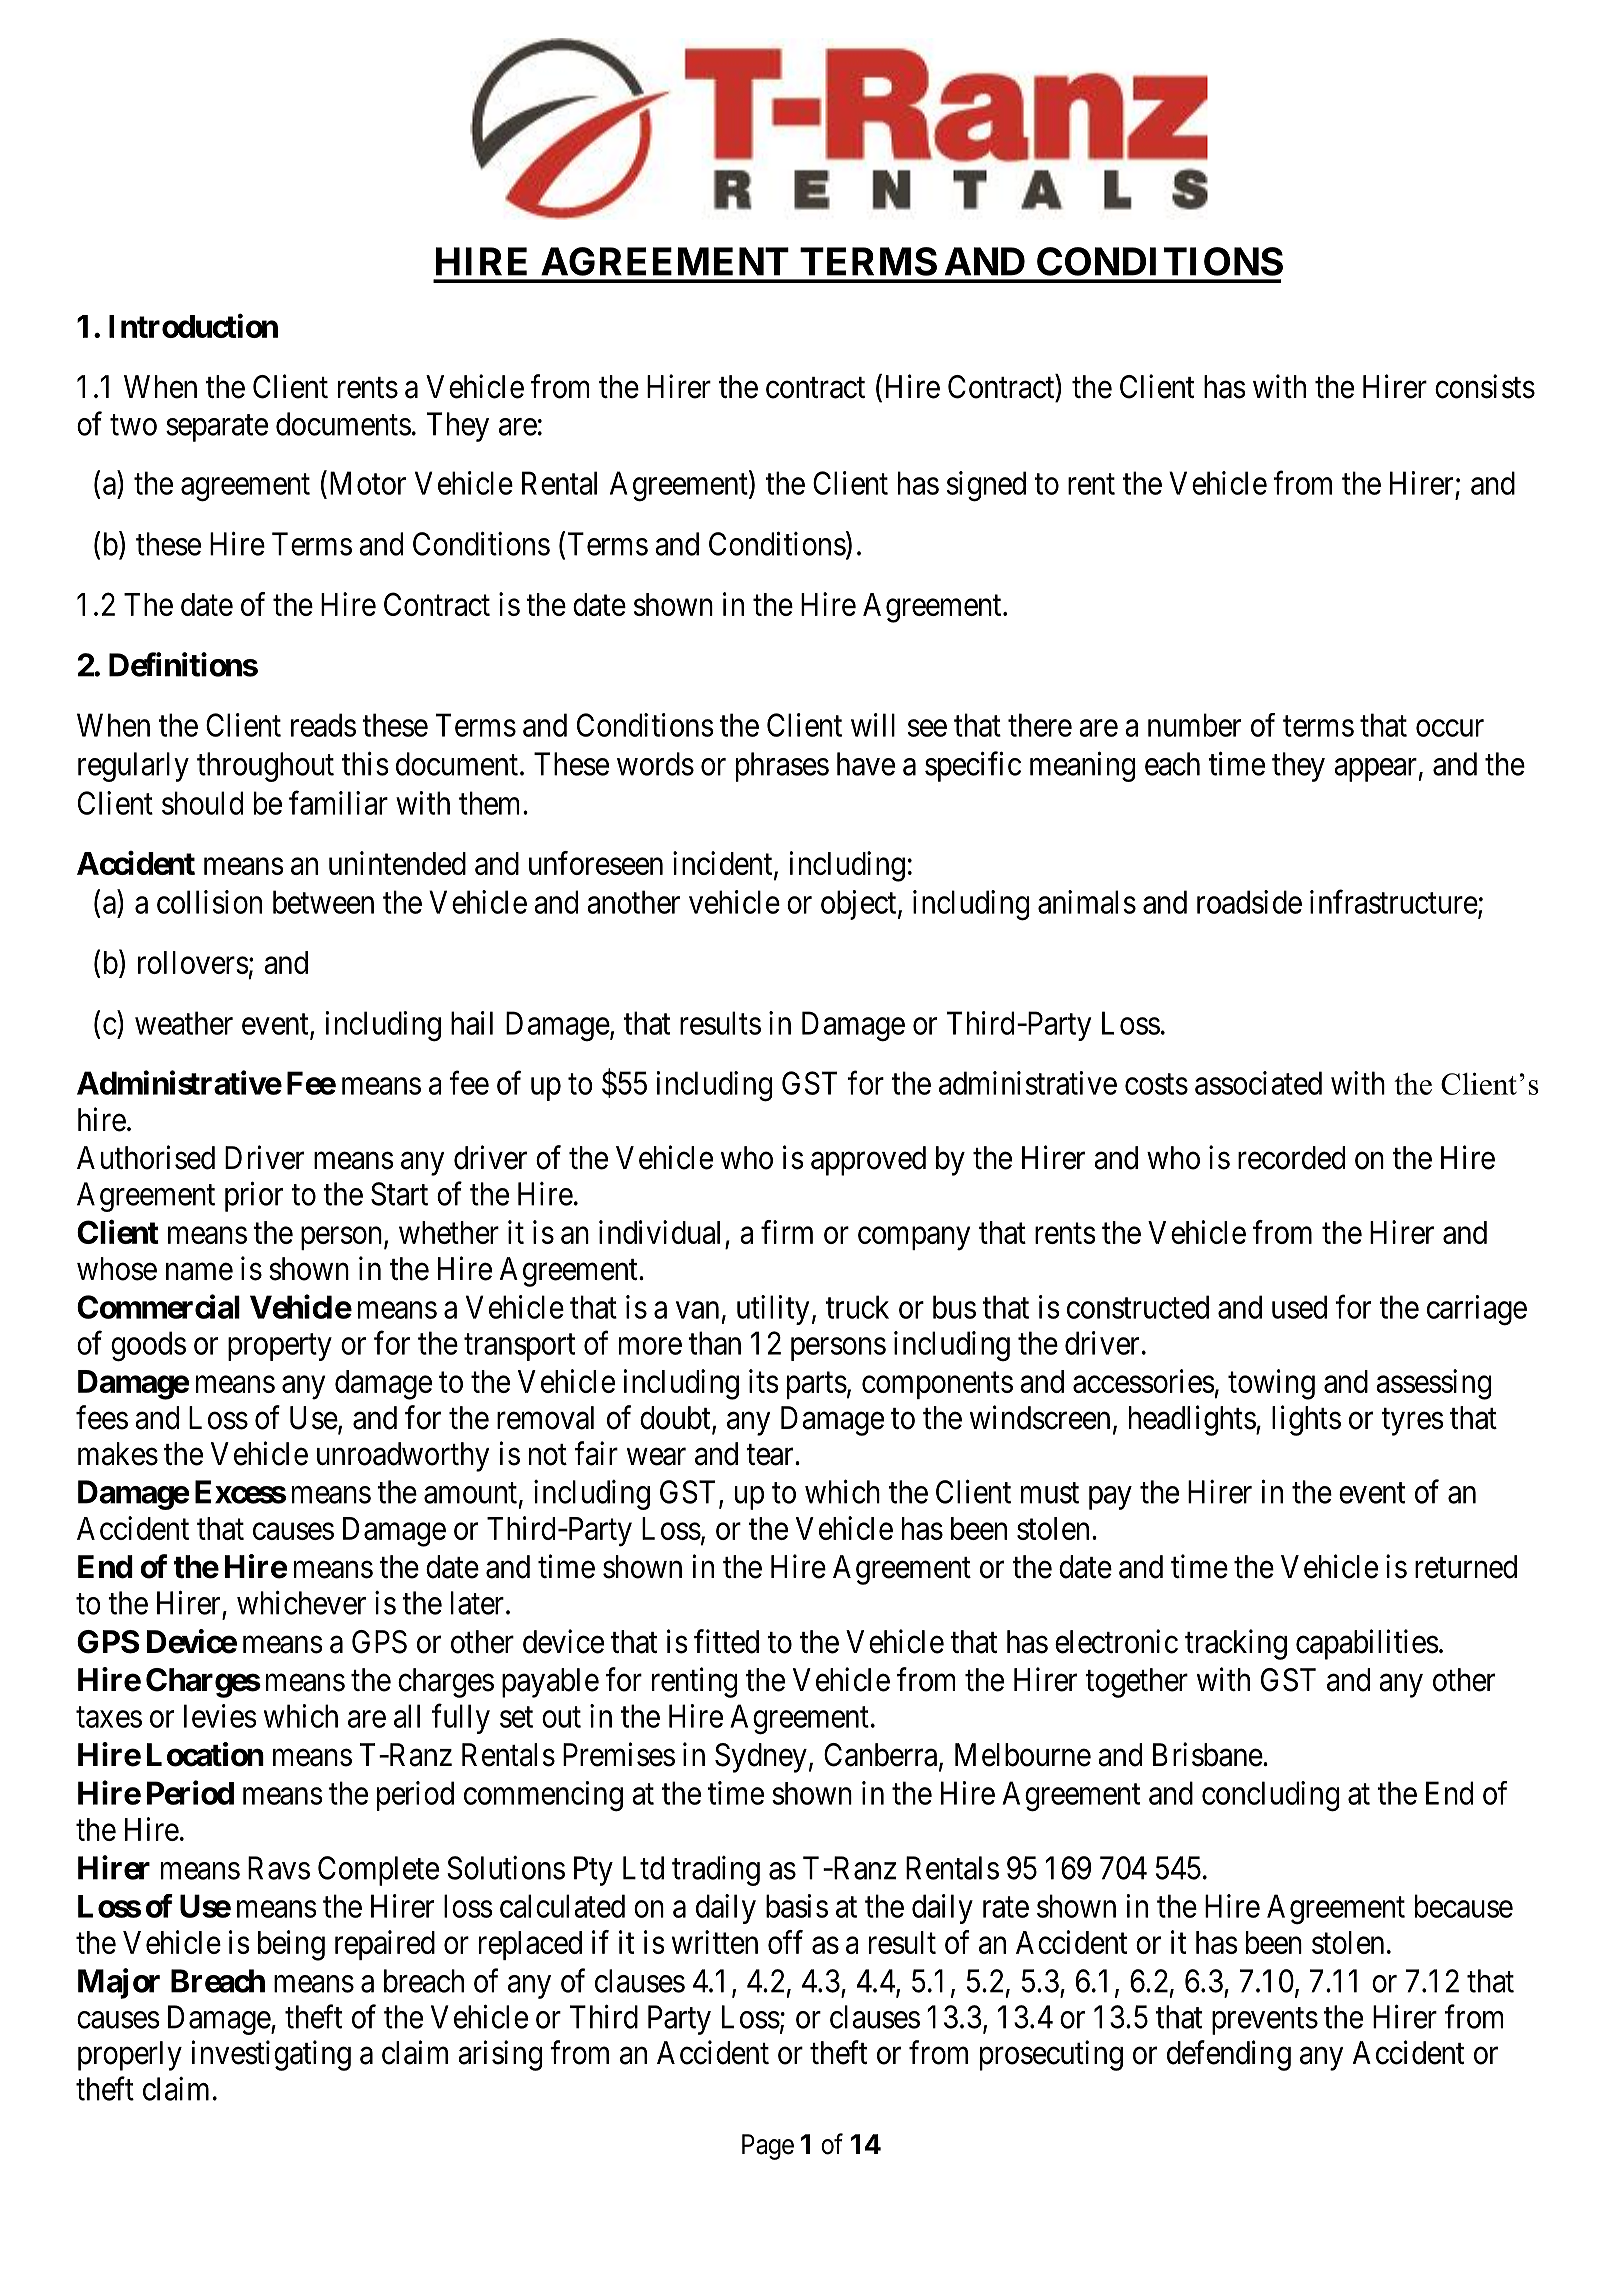  Describe the element at coordinates (1229, 2055) in the screenshot. I see `defending` at that location.
